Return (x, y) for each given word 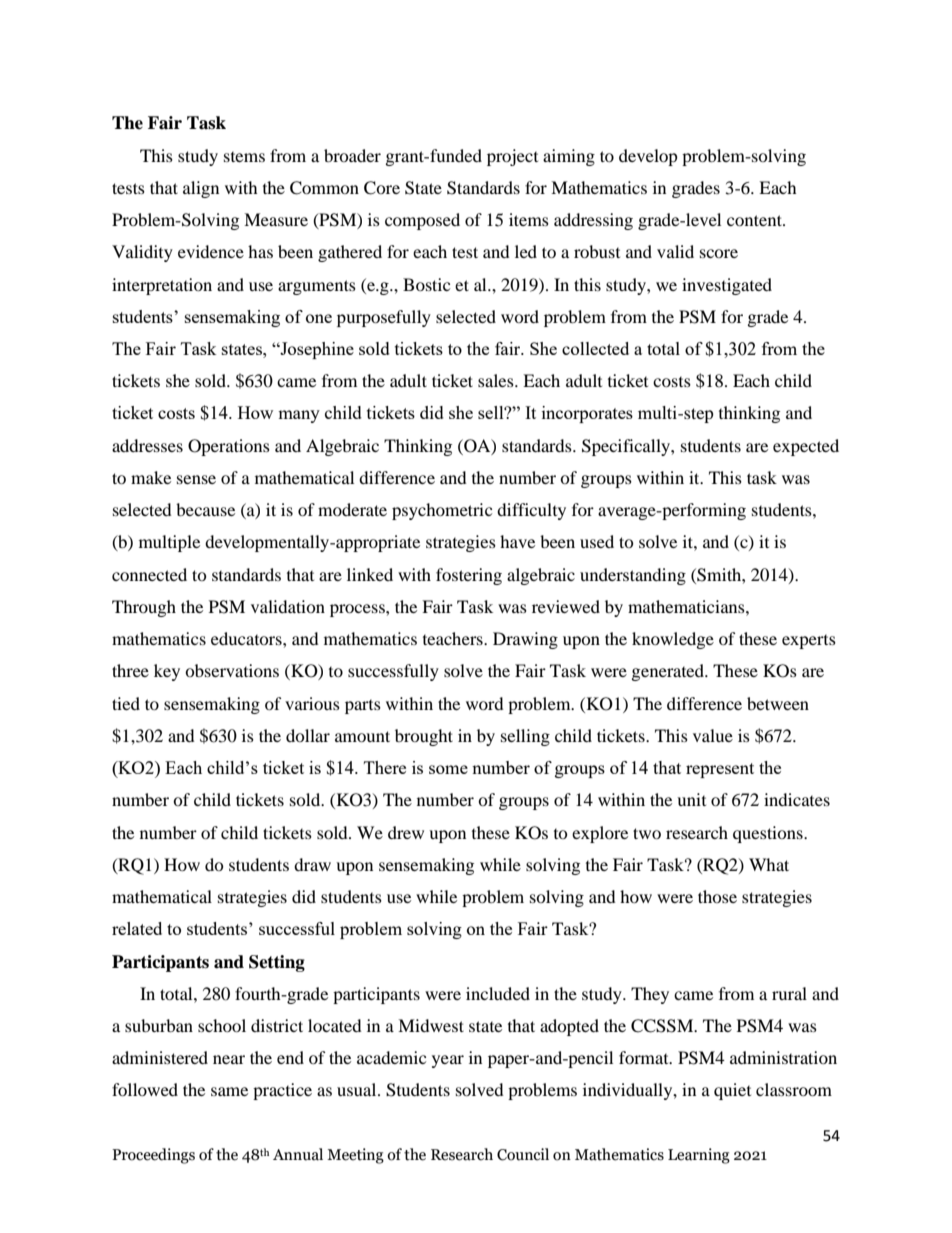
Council (523, 1154)
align (201, 189)
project (512, 157)
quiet (732, 1091)
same (229, 1091)
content (755, 220)
